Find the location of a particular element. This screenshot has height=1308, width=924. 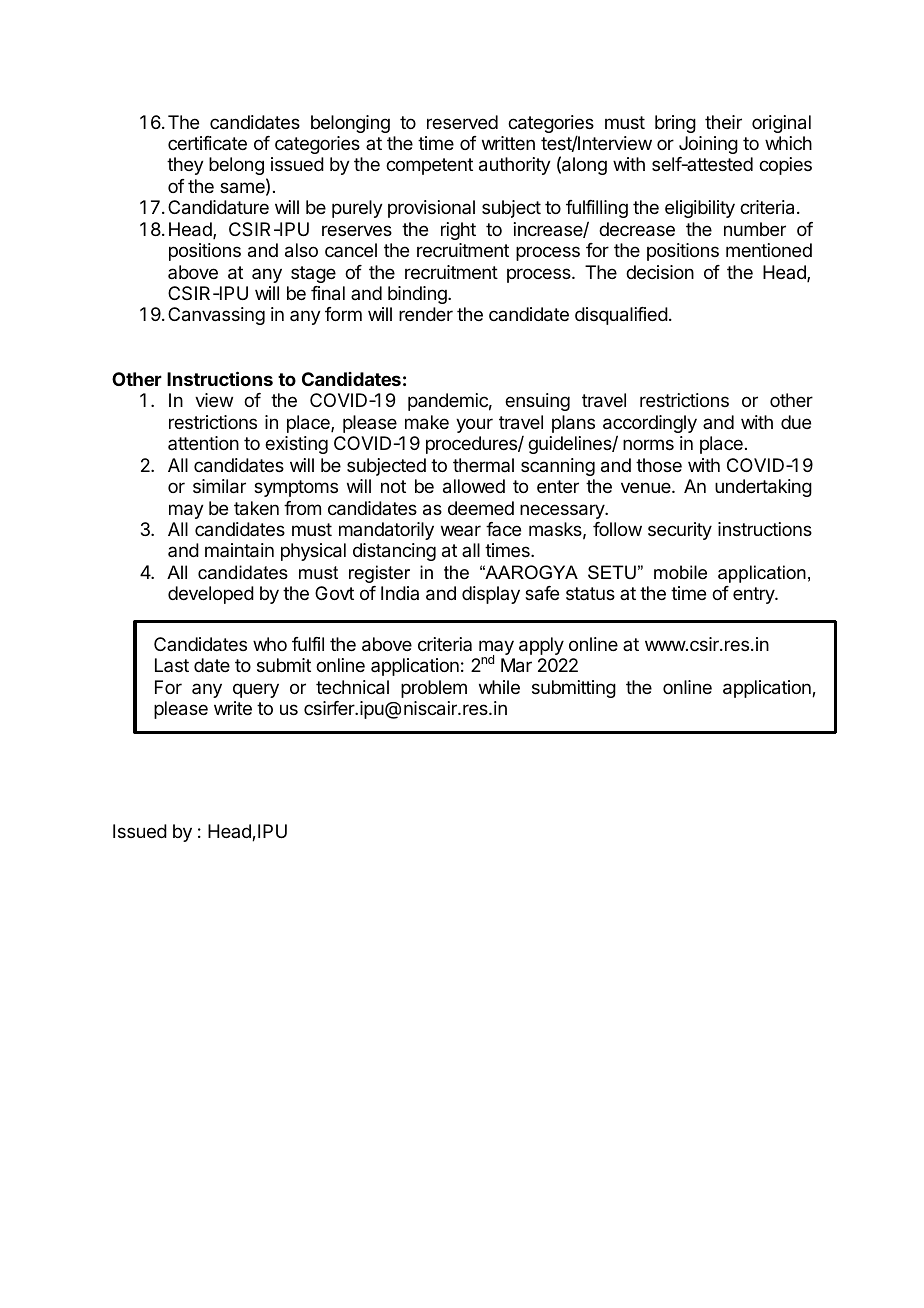

thermal is located at coordinates (483, 465).
